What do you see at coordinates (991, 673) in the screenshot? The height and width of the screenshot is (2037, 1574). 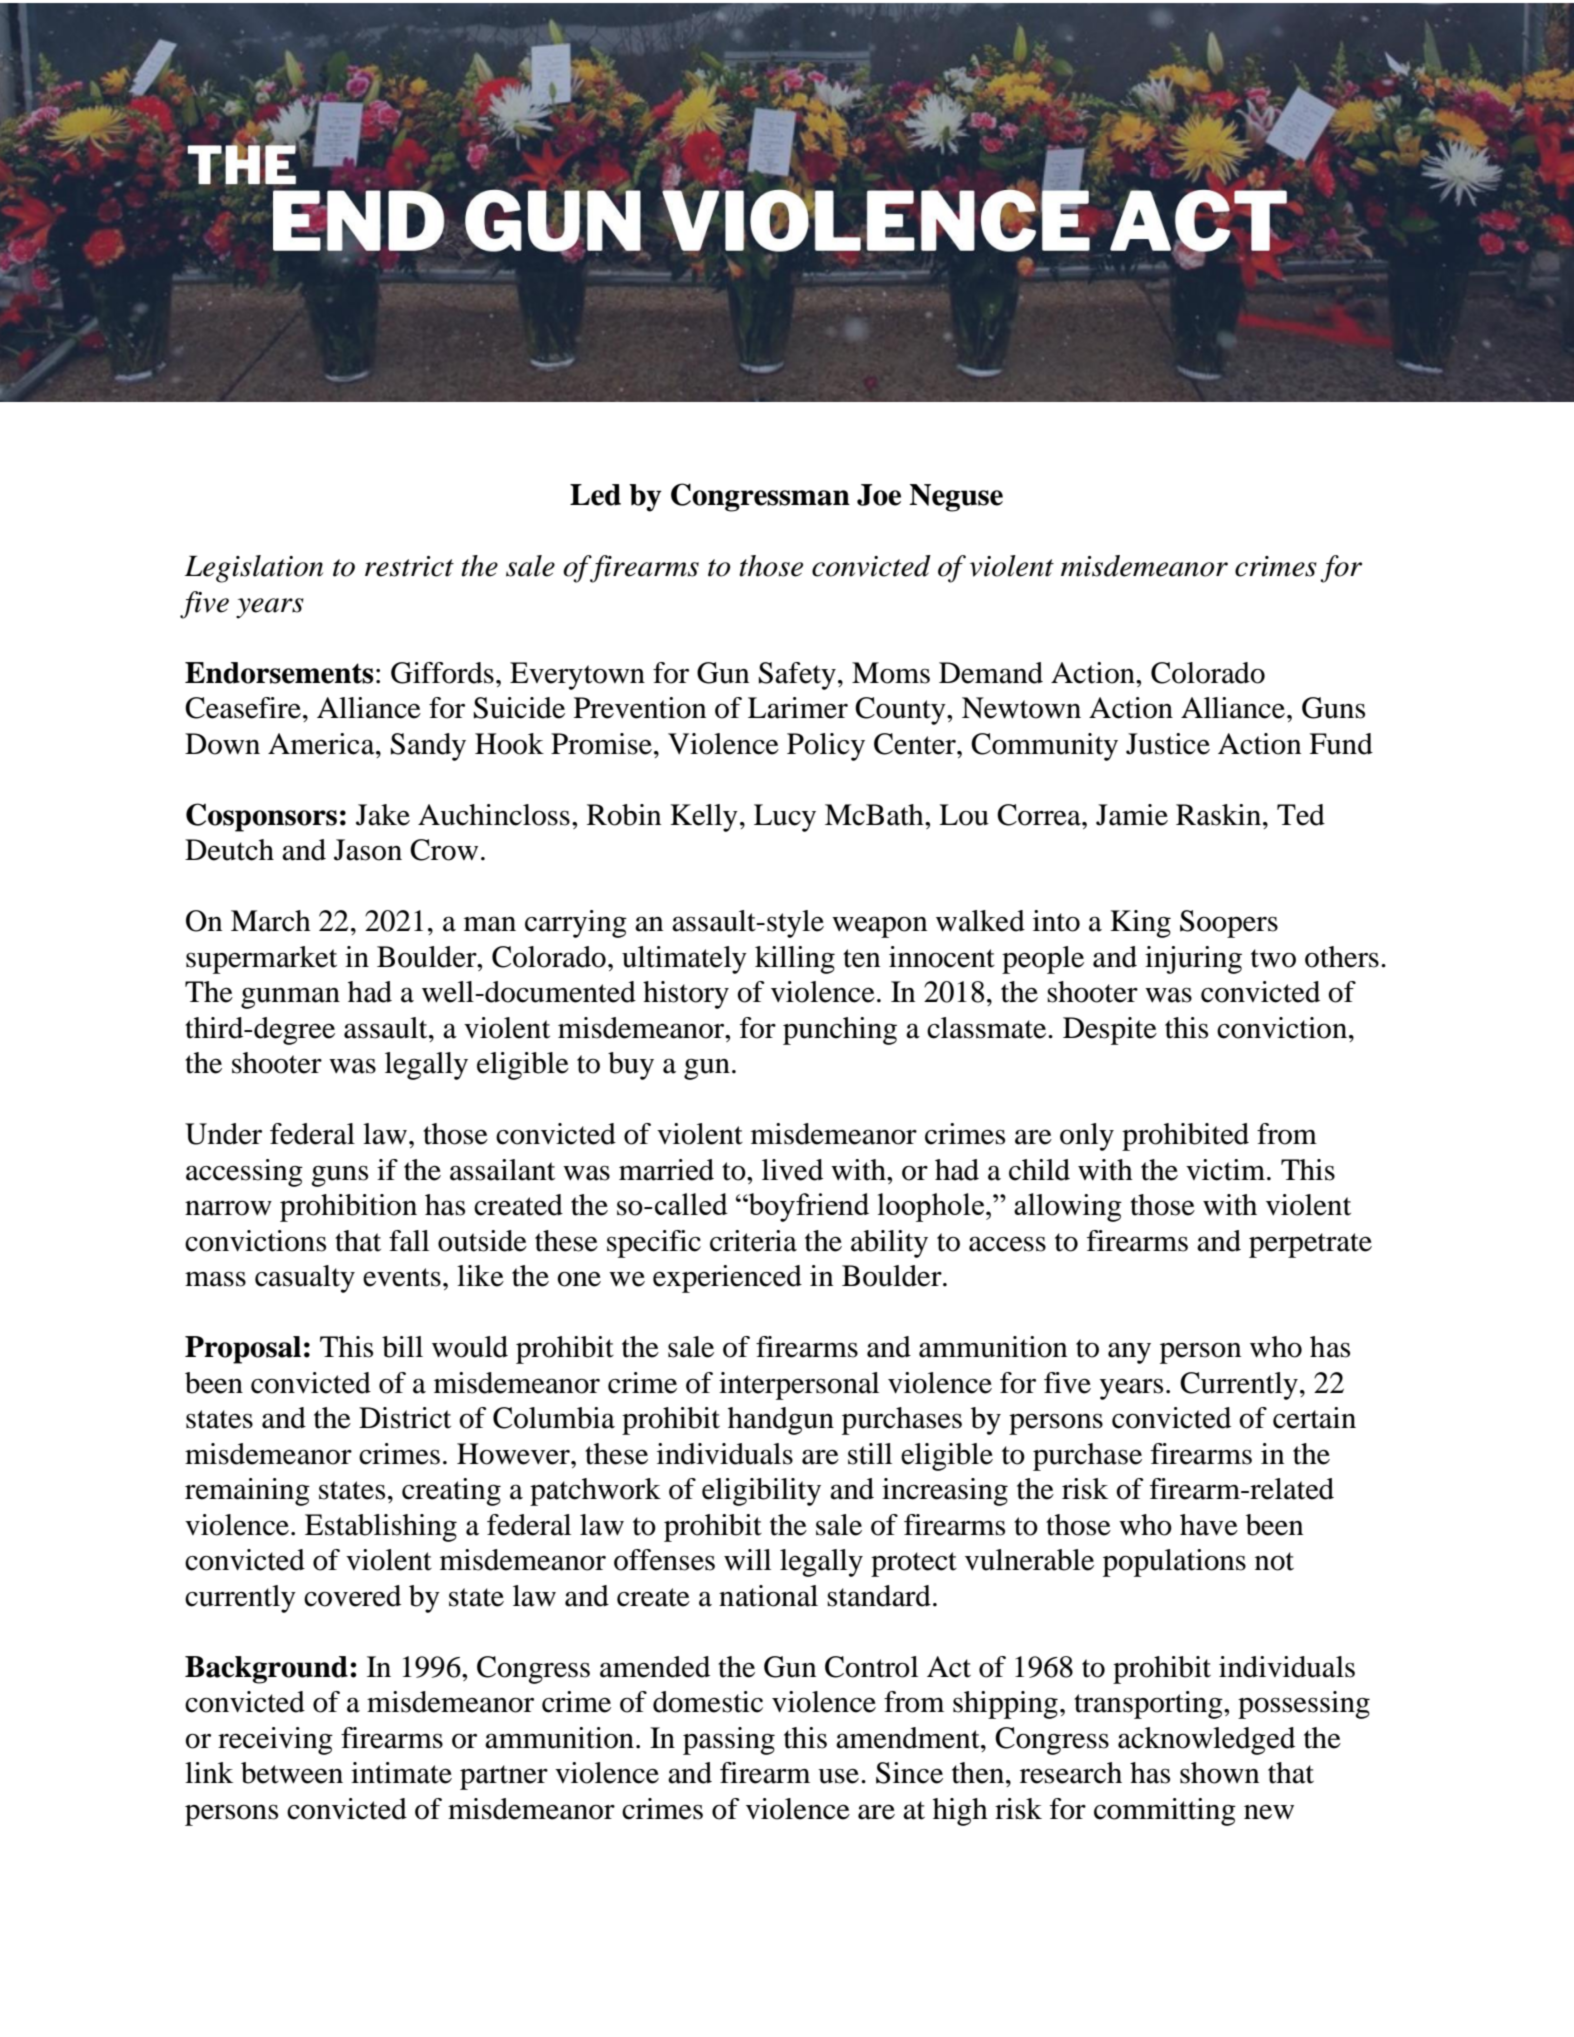 I see `Demand` at bounding box center [991, 673].
